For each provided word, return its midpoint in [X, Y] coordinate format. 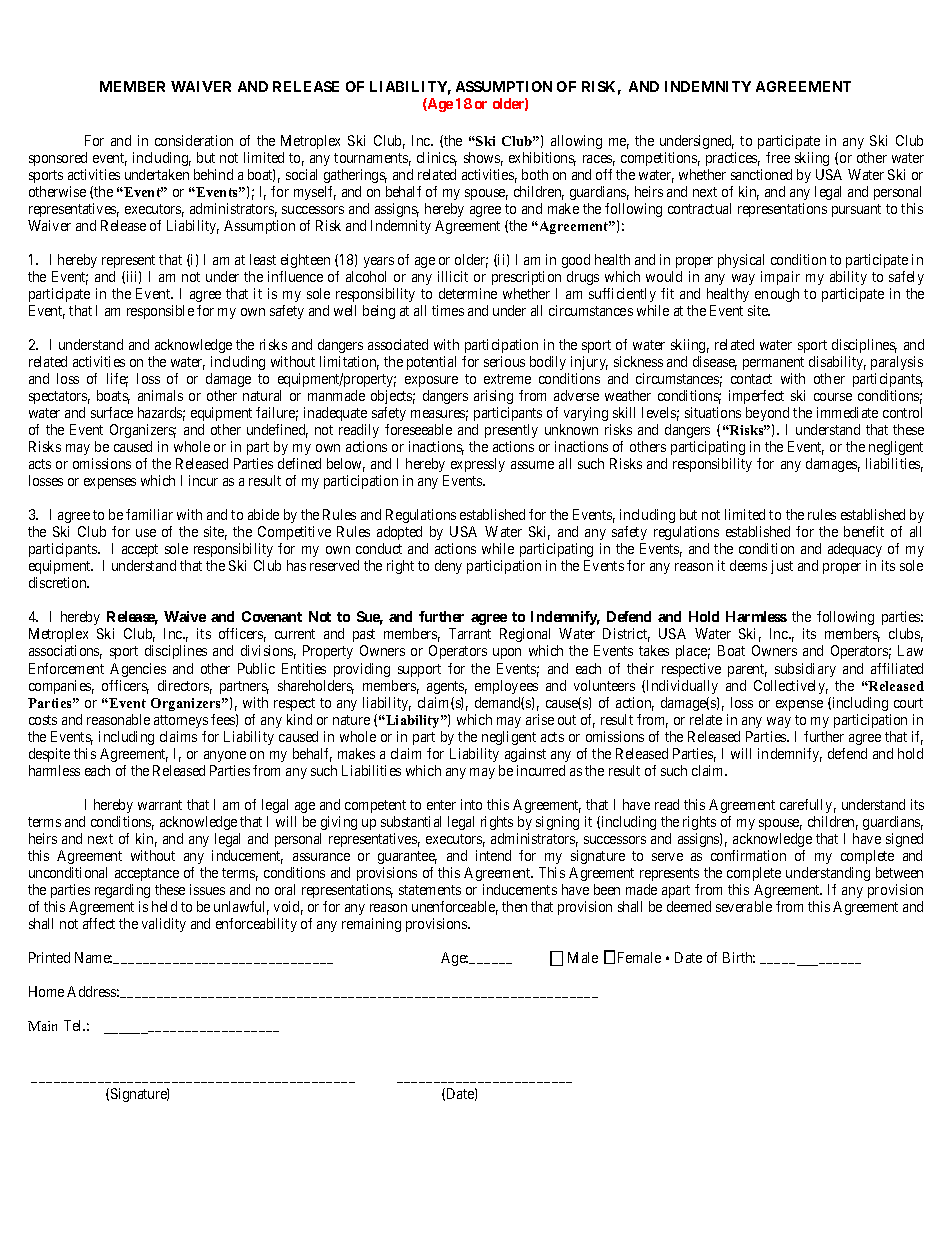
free [778, 157]
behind [213, 174]
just [782, 567]
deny [448, 567]
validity [164, 925]
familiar [149, 514]
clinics [437, 159]
